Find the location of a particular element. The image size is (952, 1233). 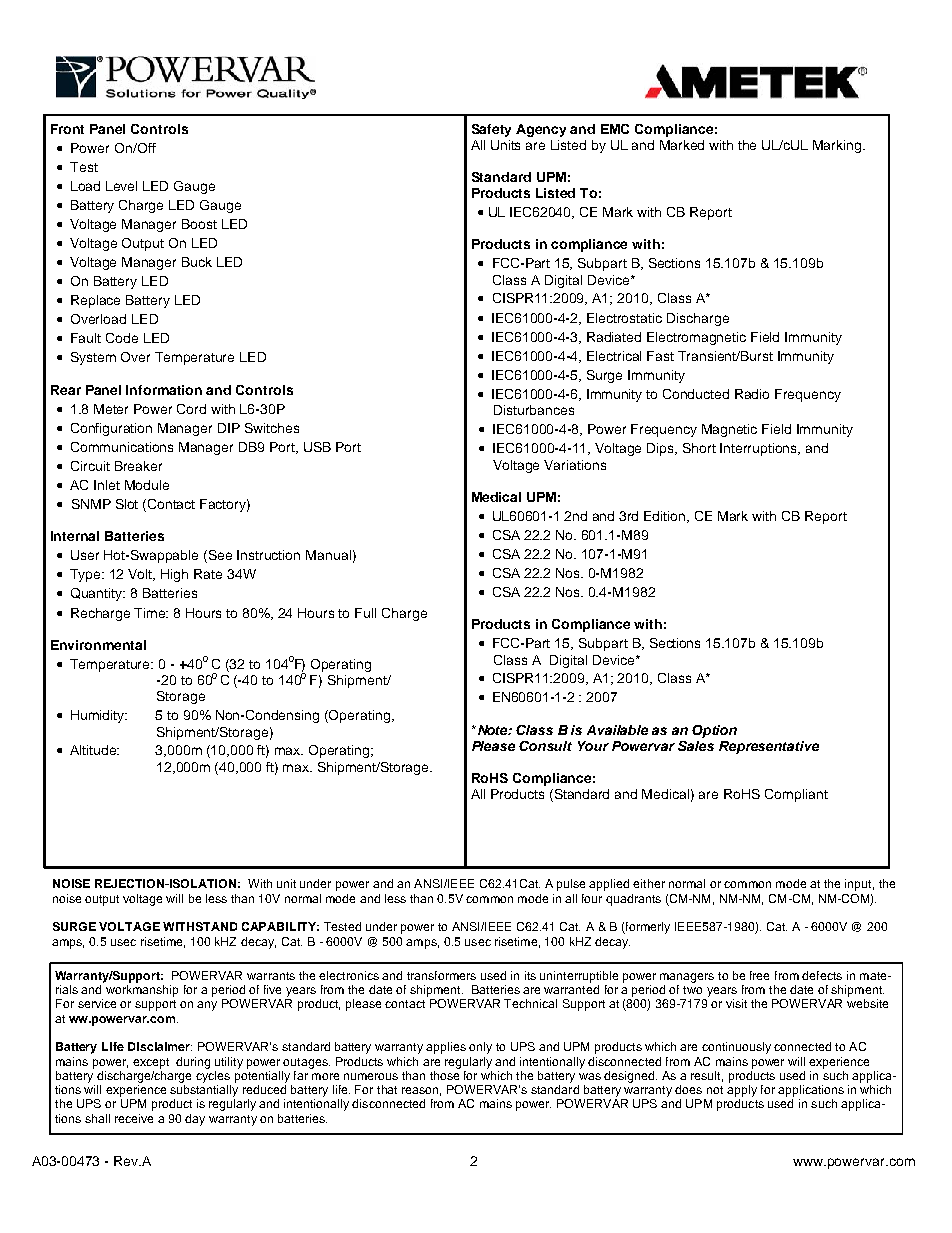

Environmental is located at coordinates (98, 645).
